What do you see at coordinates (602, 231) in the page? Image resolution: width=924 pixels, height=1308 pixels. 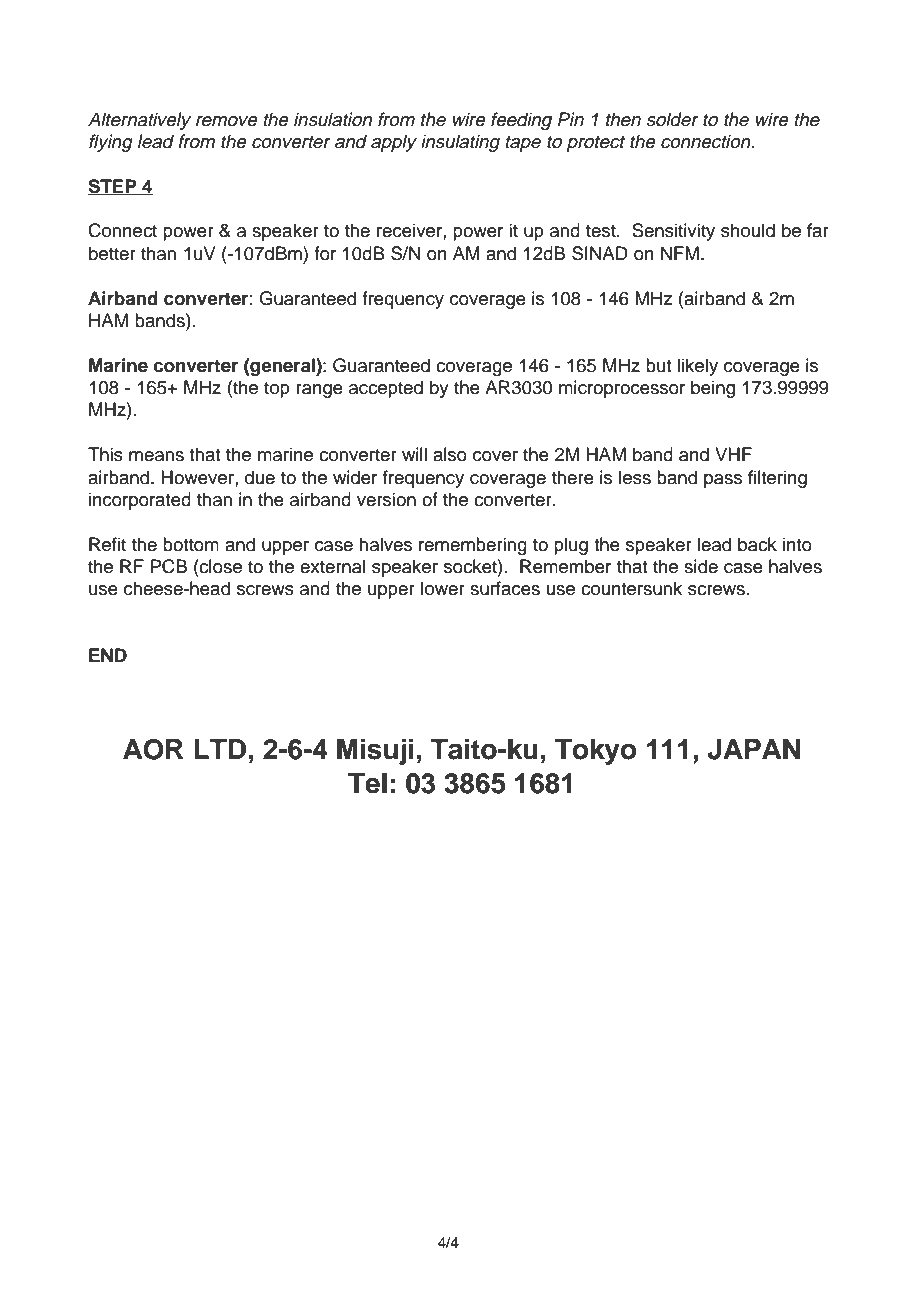 I see `test` at bounding box center [602, 231].
